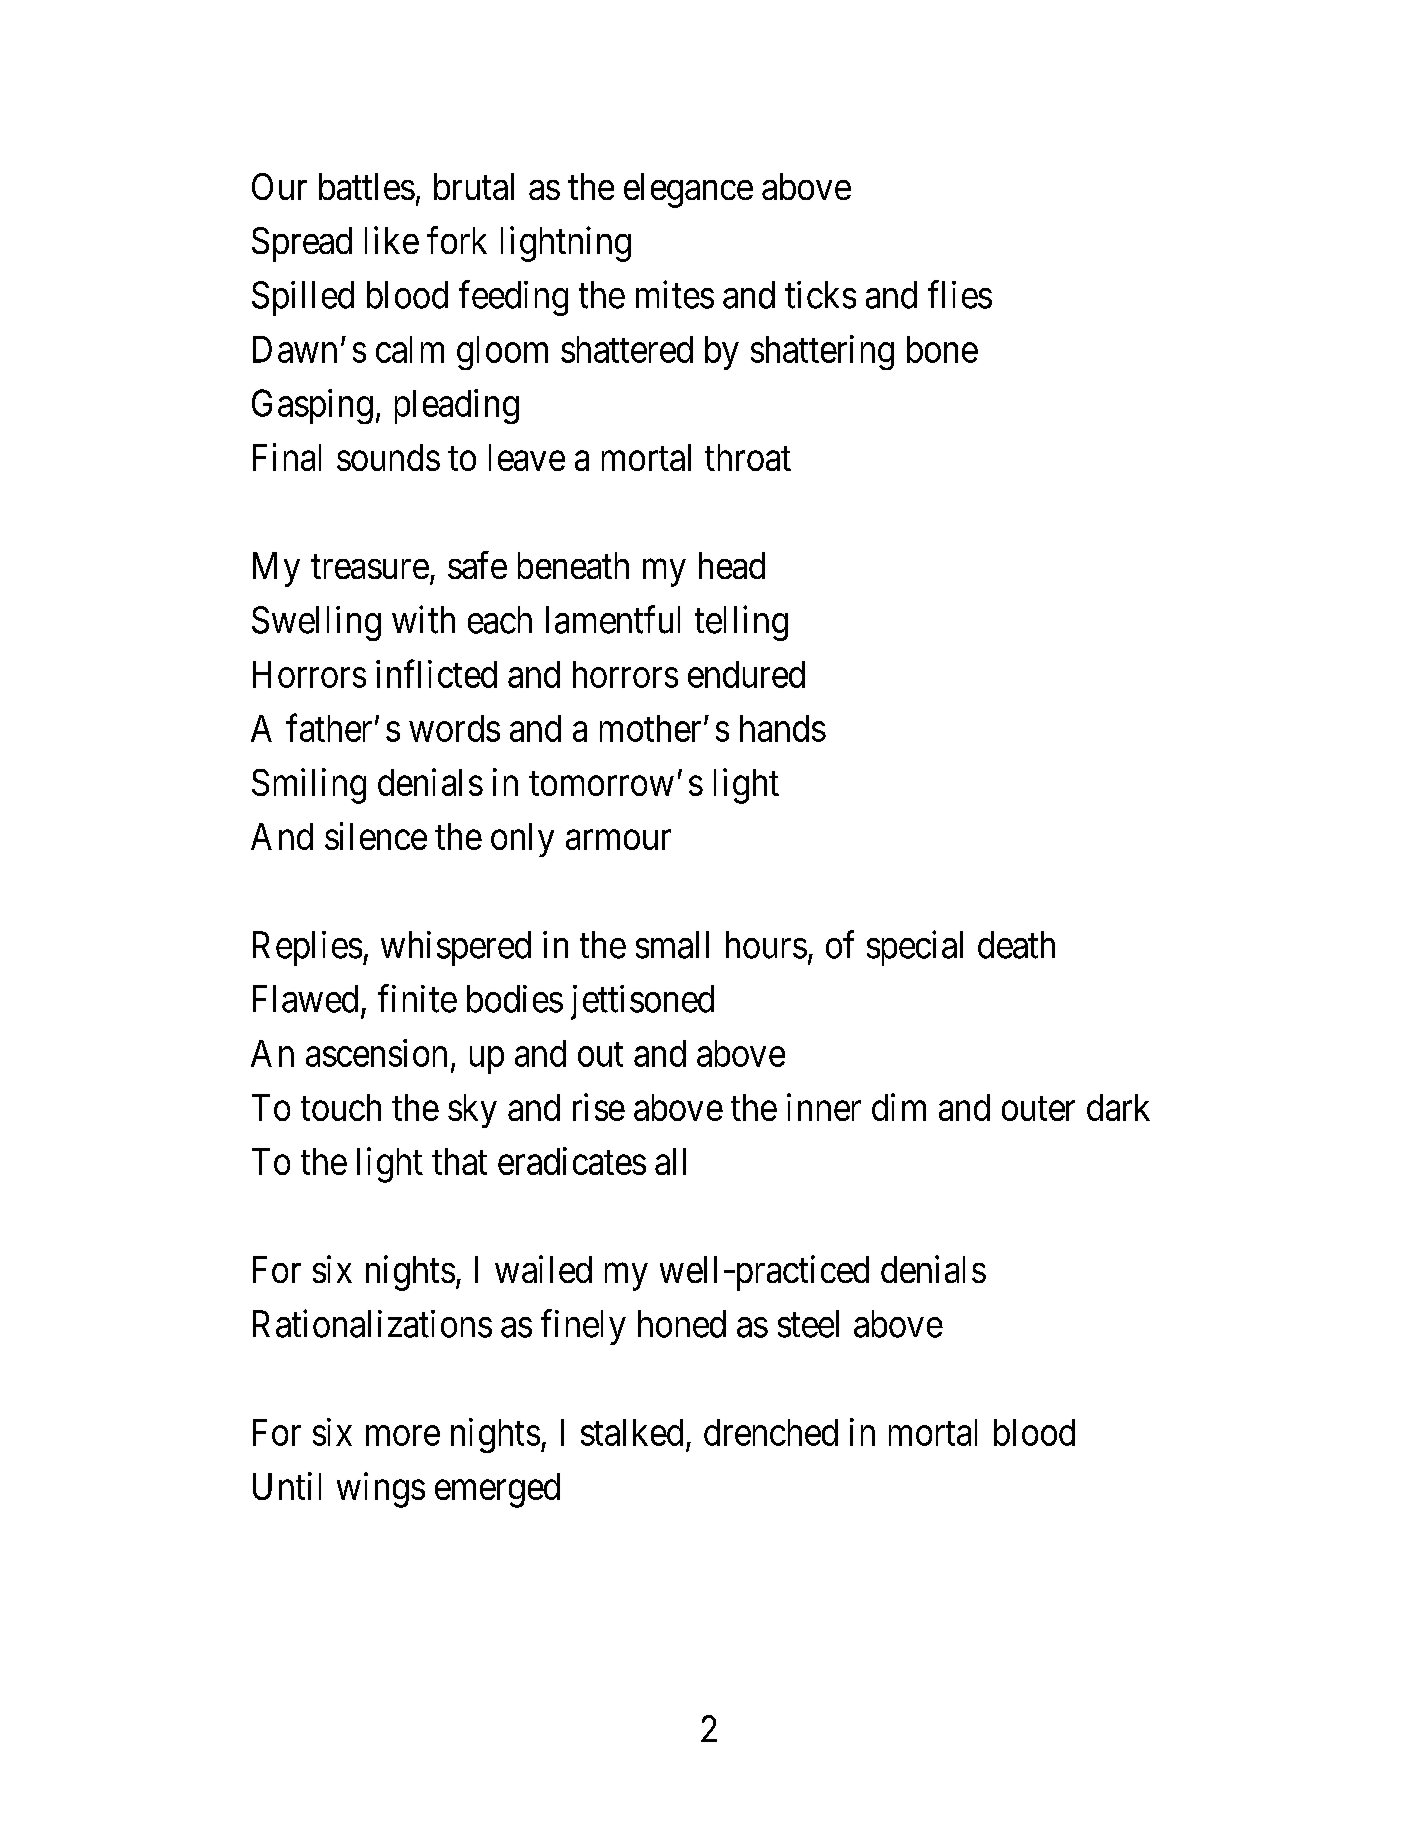 The height and width of the screenshot is (1833, 1417). I want to click on small, so click(672, 945).
